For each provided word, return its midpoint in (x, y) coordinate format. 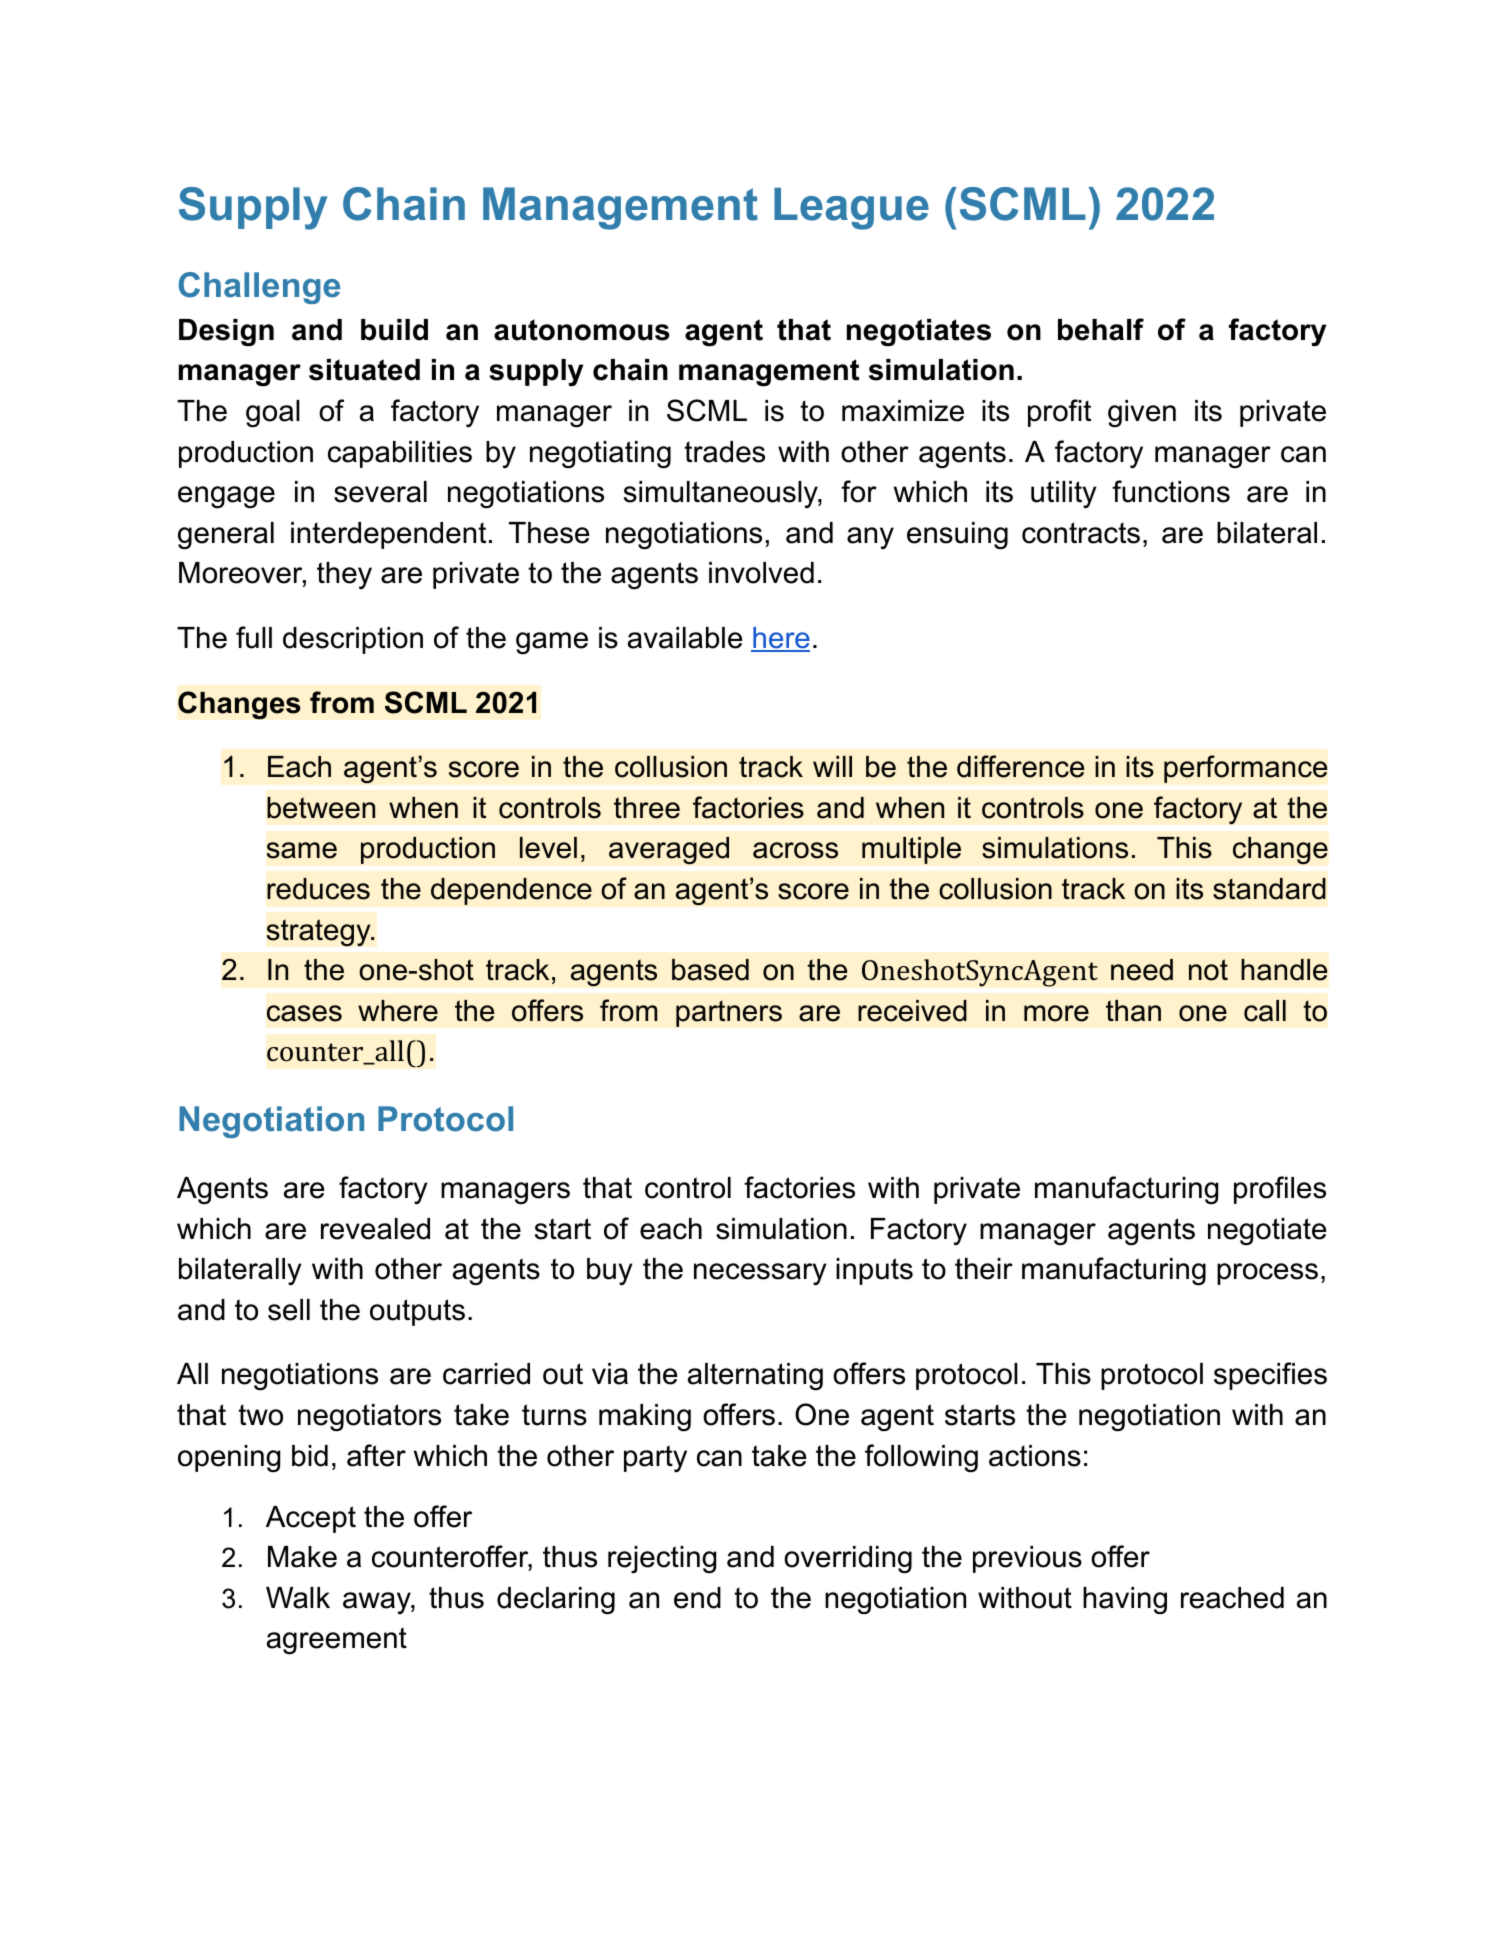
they (344, 575)
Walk (298, 1598)
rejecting (662, 1560)
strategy (319, 933)
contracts (1081, 533)
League (851, 209)
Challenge (259, 288)
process (1267, 1274)
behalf (1101, 329)
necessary (760, 1274)
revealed (375, 1229)
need (1142, 970)
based (710, 970)
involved (761, 573)
